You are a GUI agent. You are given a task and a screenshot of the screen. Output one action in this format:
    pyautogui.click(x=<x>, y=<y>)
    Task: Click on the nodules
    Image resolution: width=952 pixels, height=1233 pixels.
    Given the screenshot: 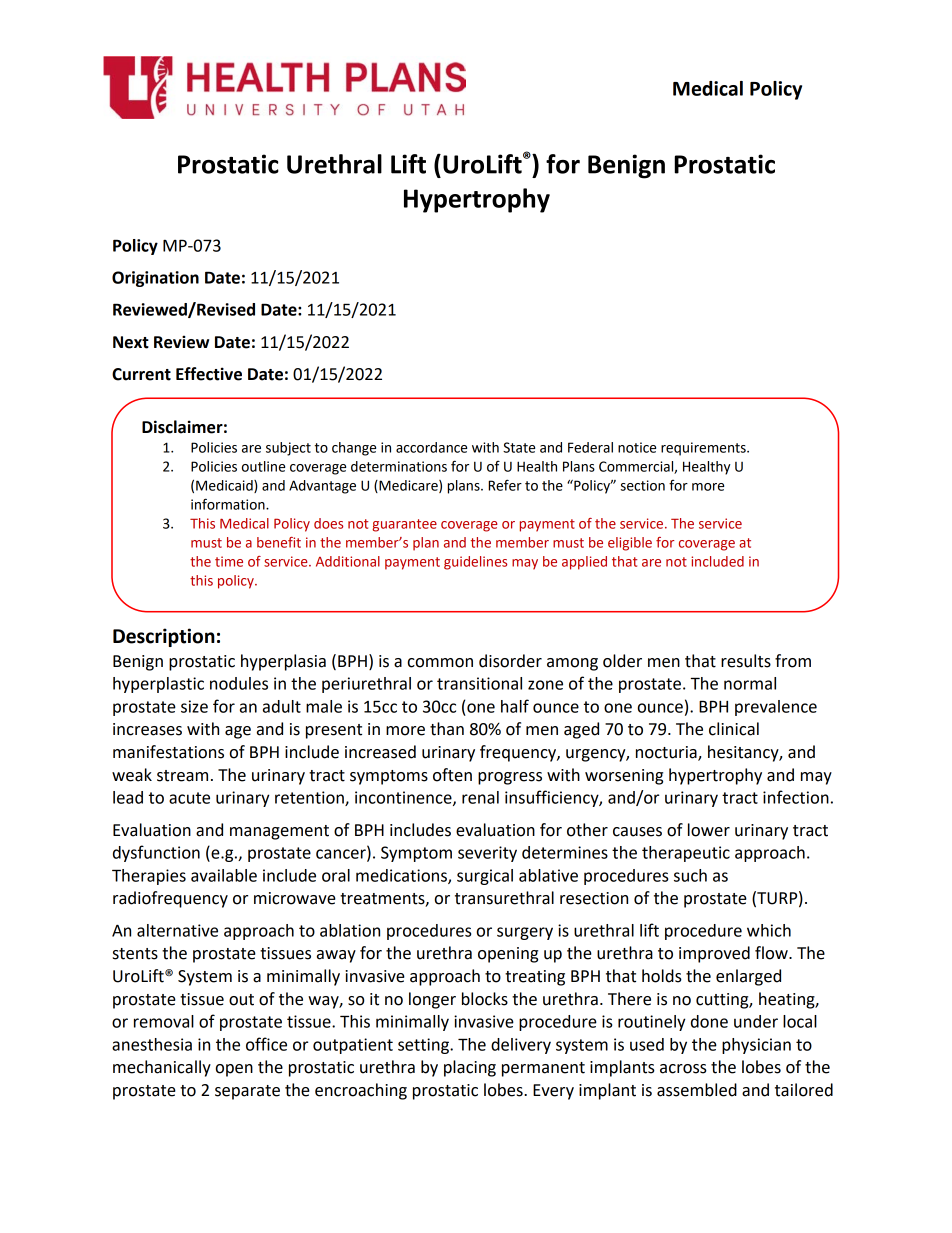 What is the action you would take?
    pyautogui.click(x=239, y=683)
